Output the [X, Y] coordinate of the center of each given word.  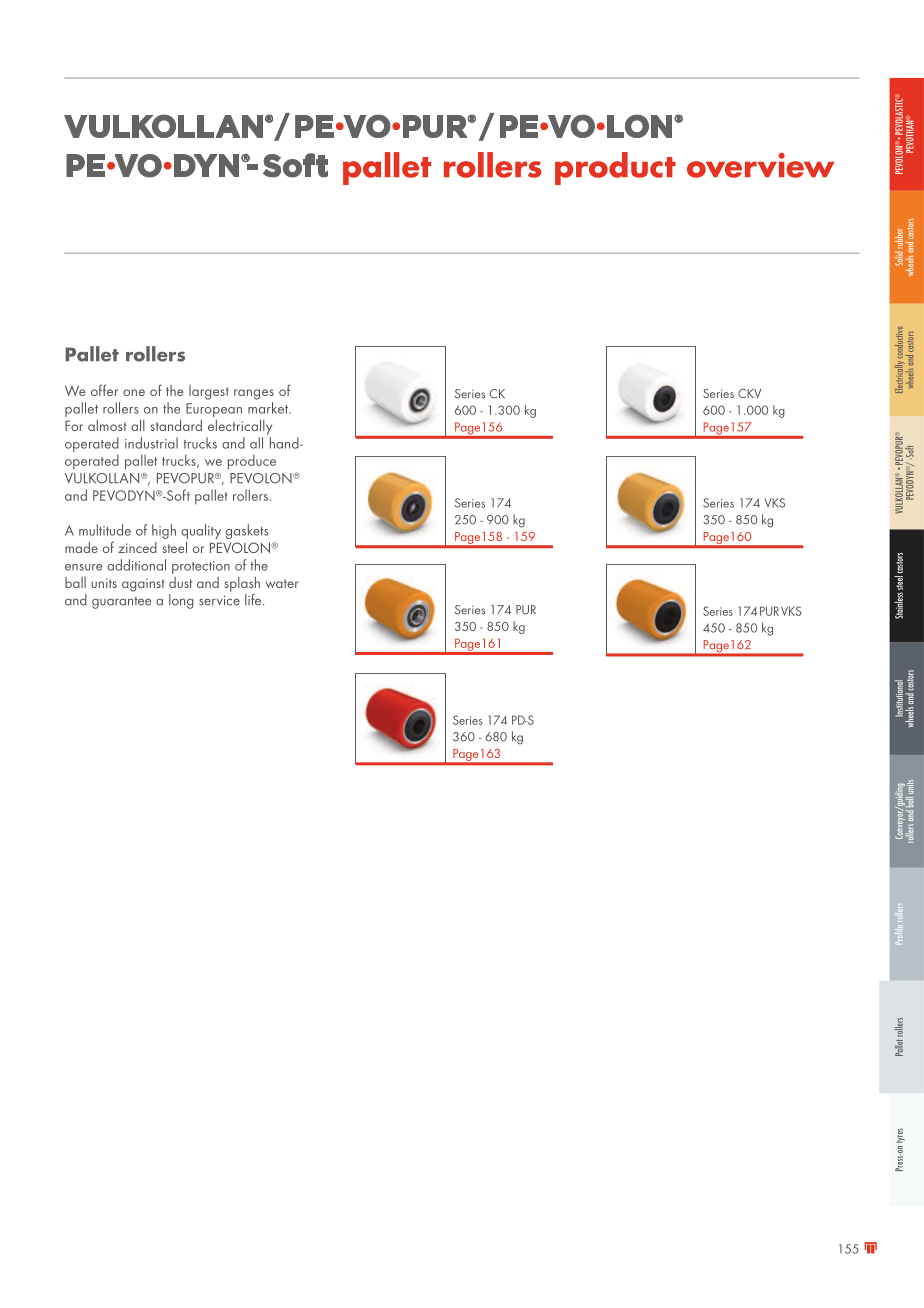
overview [760, 165]
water [282, 583]
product [615, 168]
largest [209, 392]
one [134, 392]
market [269, 408]
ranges [254, 394]
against [143, 585]
